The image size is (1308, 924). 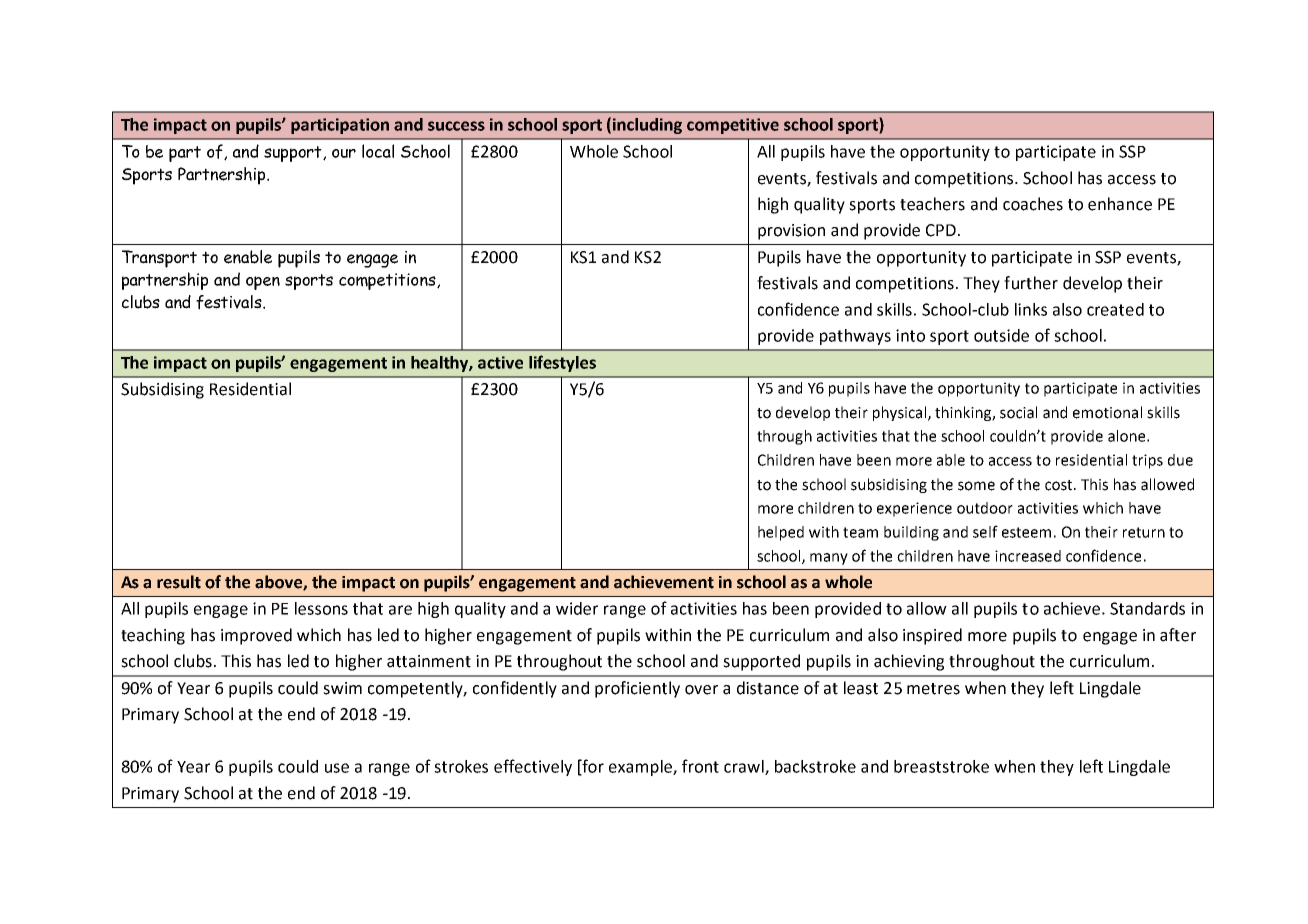 I want to click on active, so click(x=500, y=362).
